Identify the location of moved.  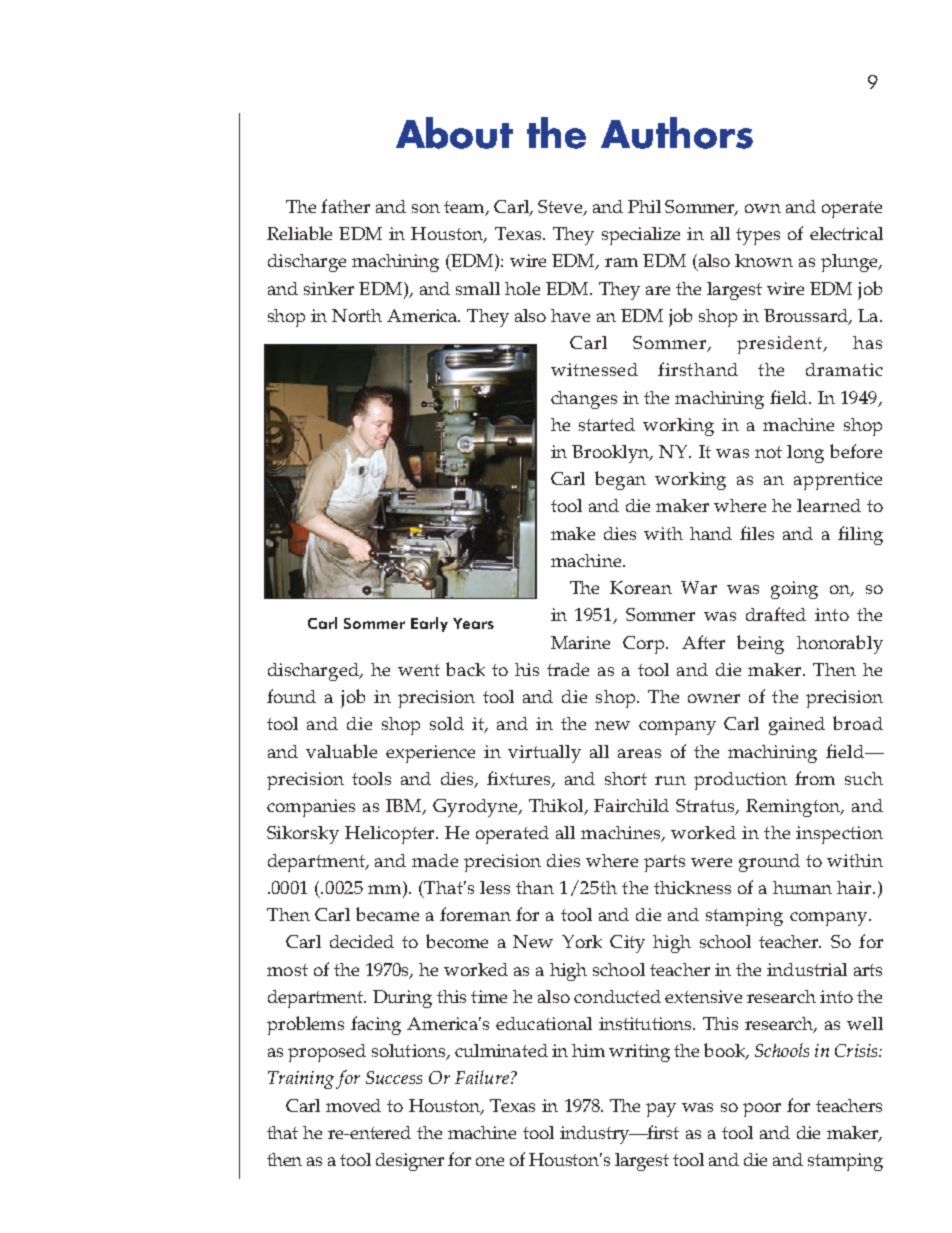
(353, 1105).
